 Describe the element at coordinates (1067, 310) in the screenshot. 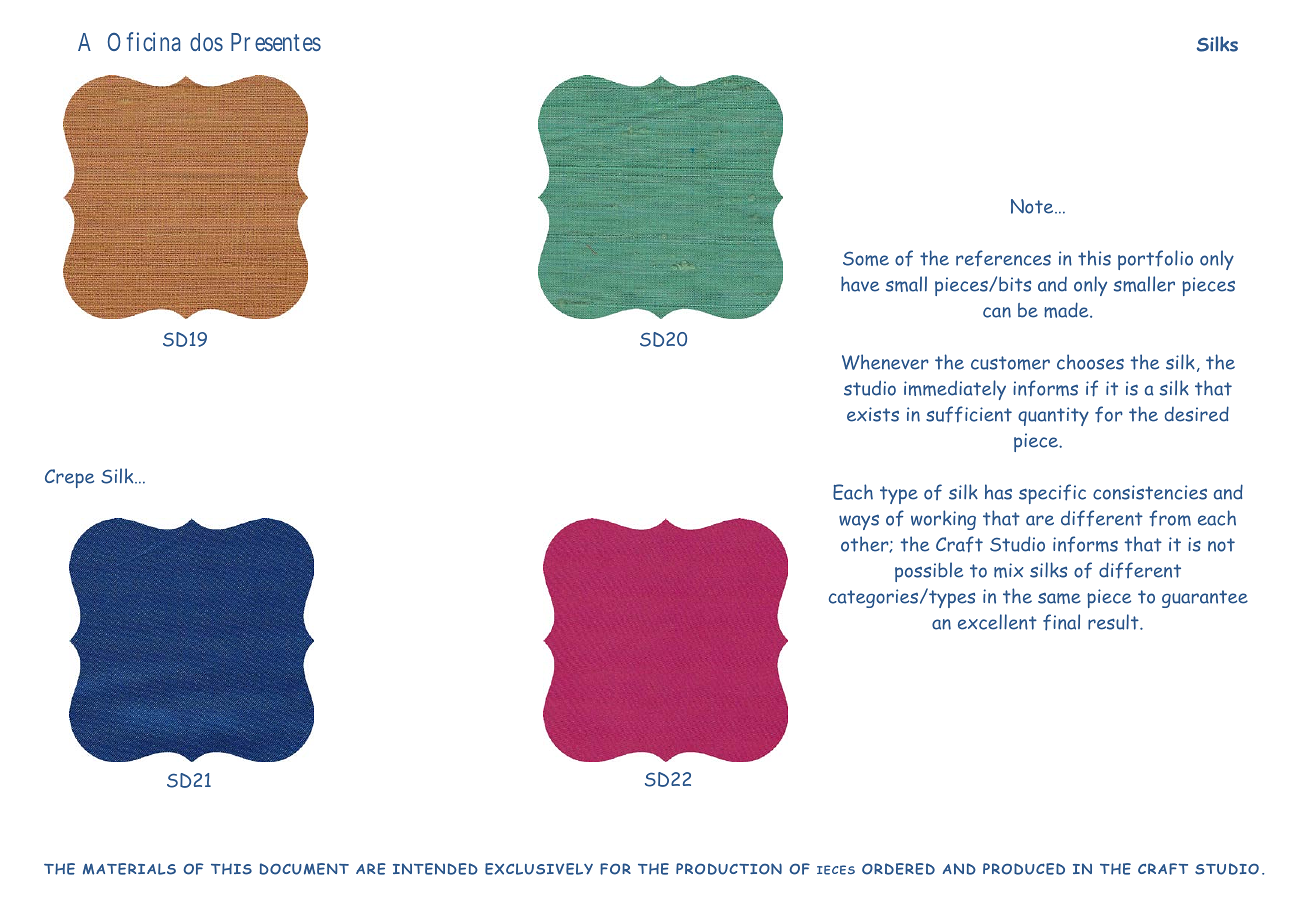

I see `made` at that location.
